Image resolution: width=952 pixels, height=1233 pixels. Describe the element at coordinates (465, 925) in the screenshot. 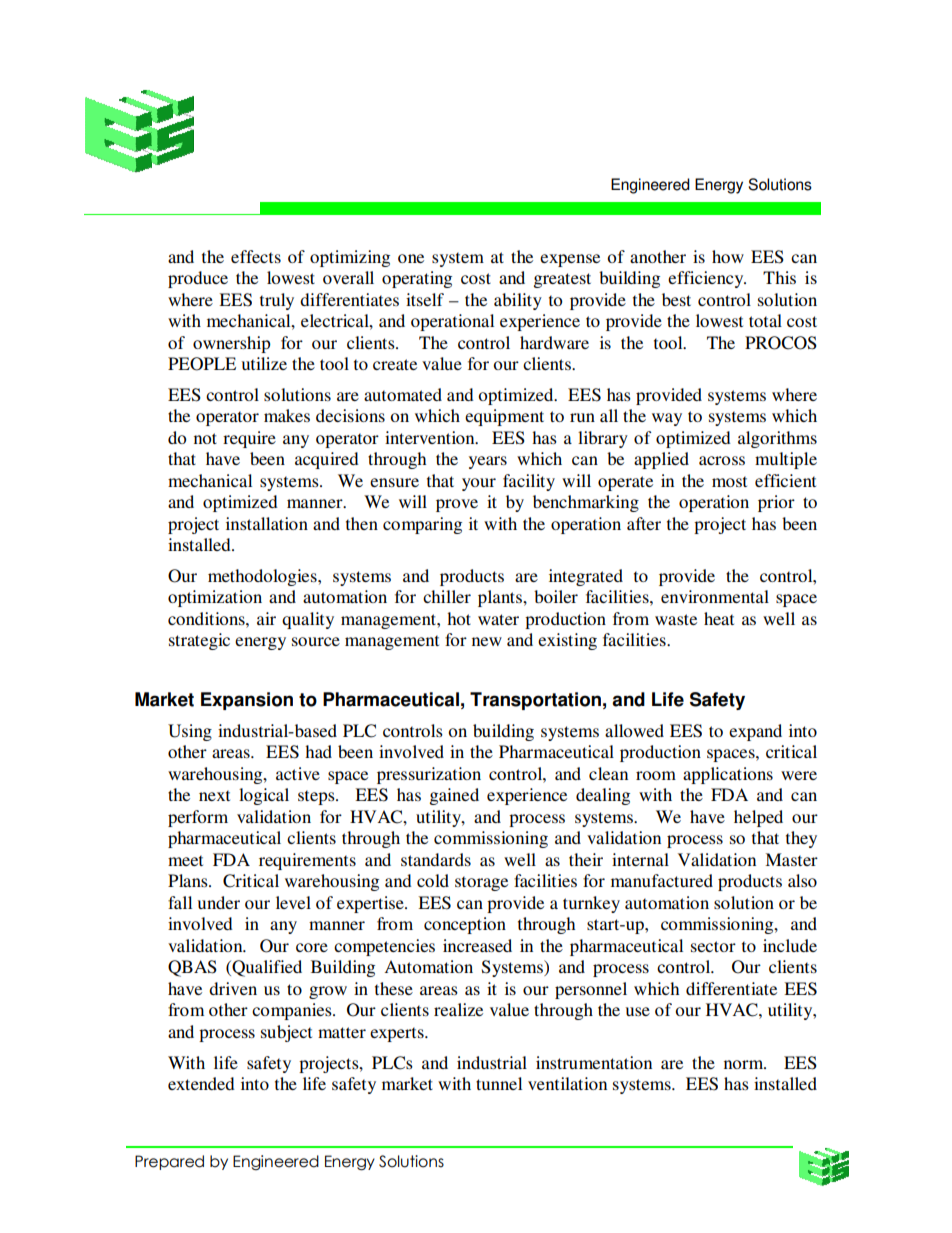

I see `conception` at that location.
